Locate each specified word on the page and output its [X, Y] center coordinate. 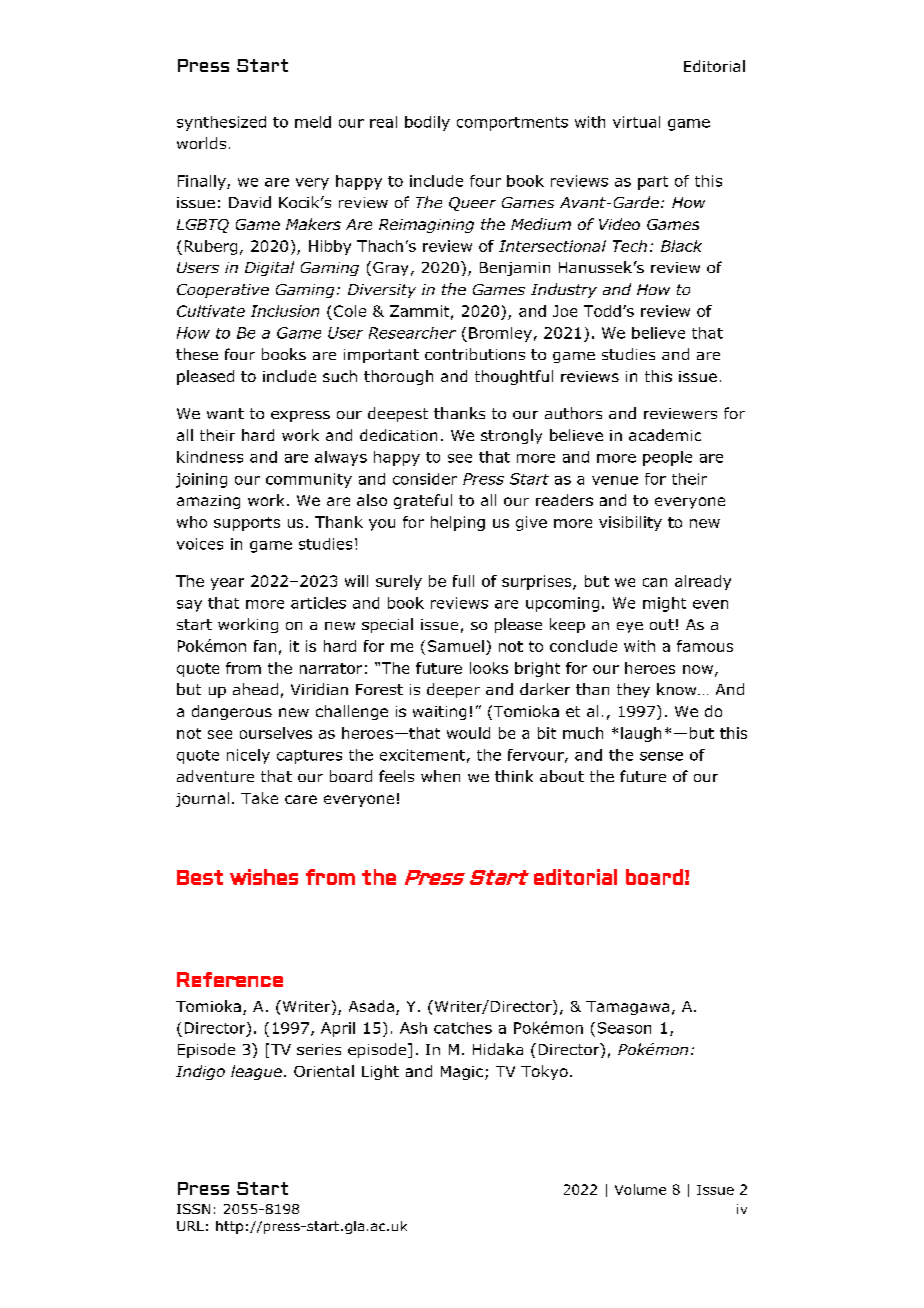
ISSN [193, 1209]
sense [661, 756]
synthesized [221, 123]
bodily [427, 123]
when [440, 776]
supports [247, 524]
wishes [264, 877]
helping [458, 523]
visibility [630, 523]
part [653, 183]
